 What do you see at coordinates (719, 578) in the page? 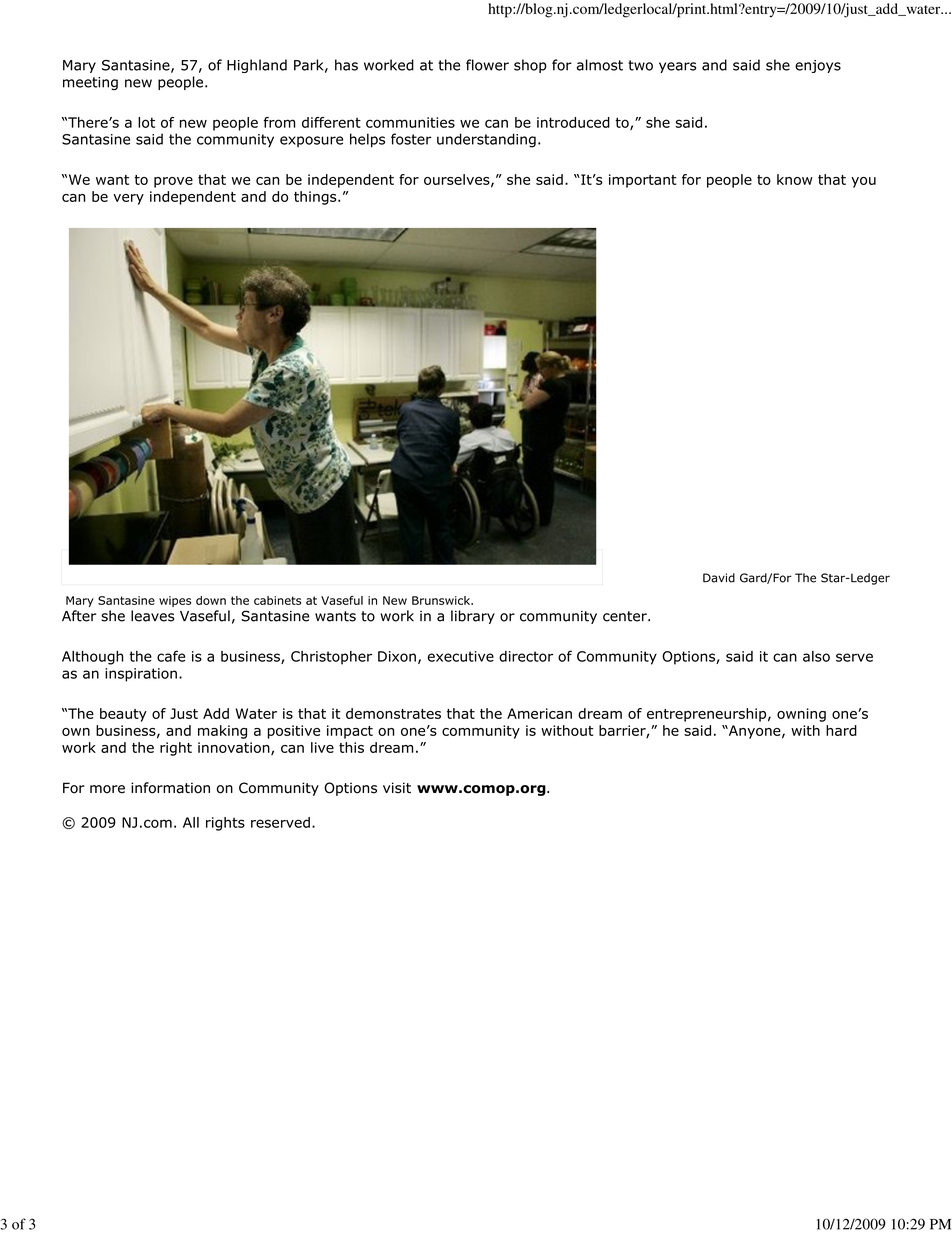
I see `David` at bounding box center [719, 578].
